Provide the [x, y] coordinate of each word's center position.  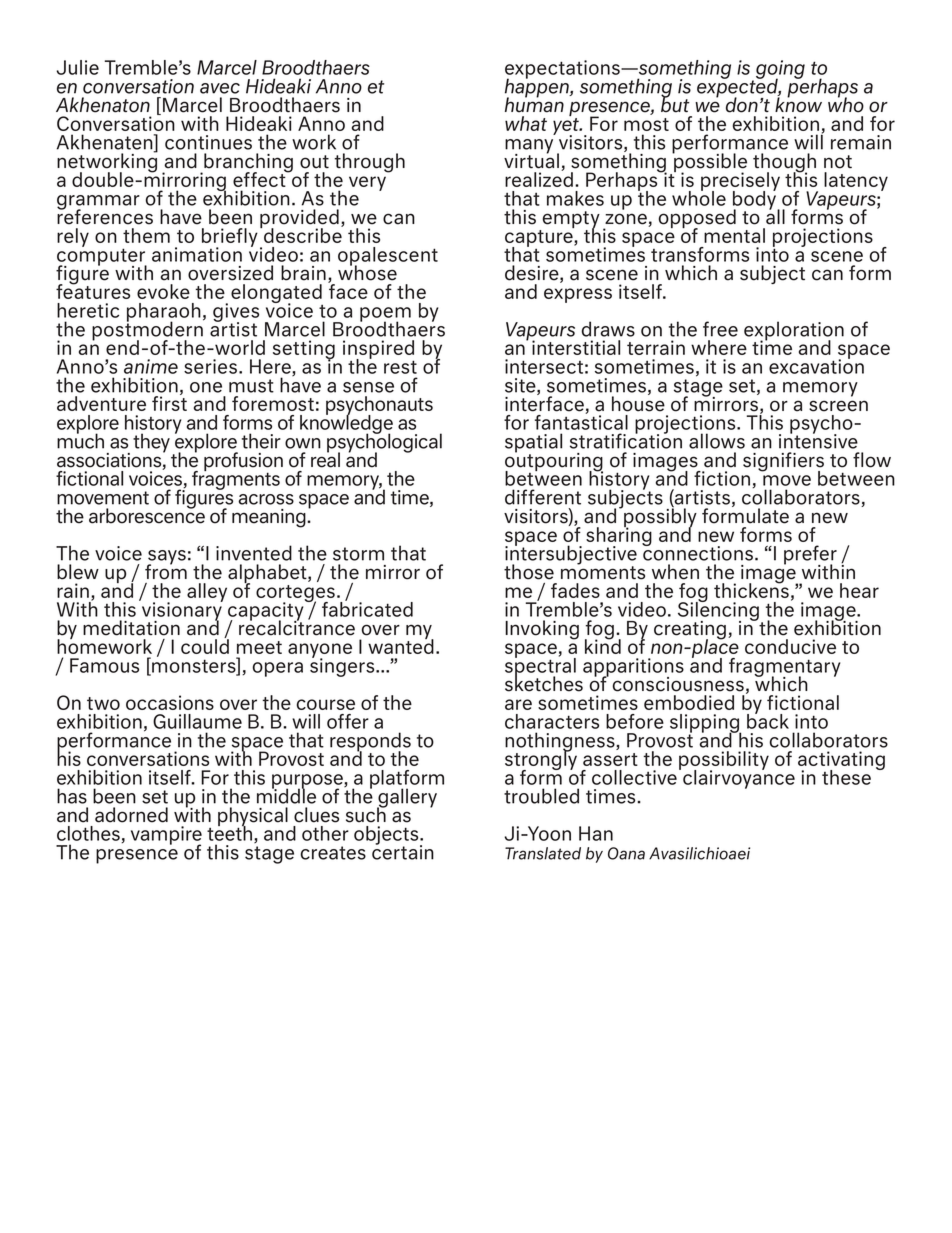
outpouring [554, 462]
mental [734, 235]
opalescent [388, 257]
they [151, 443]
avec [220, 88]
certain [403, 851]
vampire [166, 836]
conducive [790, 646]
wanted [401, 645]
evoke [163, 291]
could [205, 645]
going [779, 71]
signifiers [783, 463]
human [534, 104]
